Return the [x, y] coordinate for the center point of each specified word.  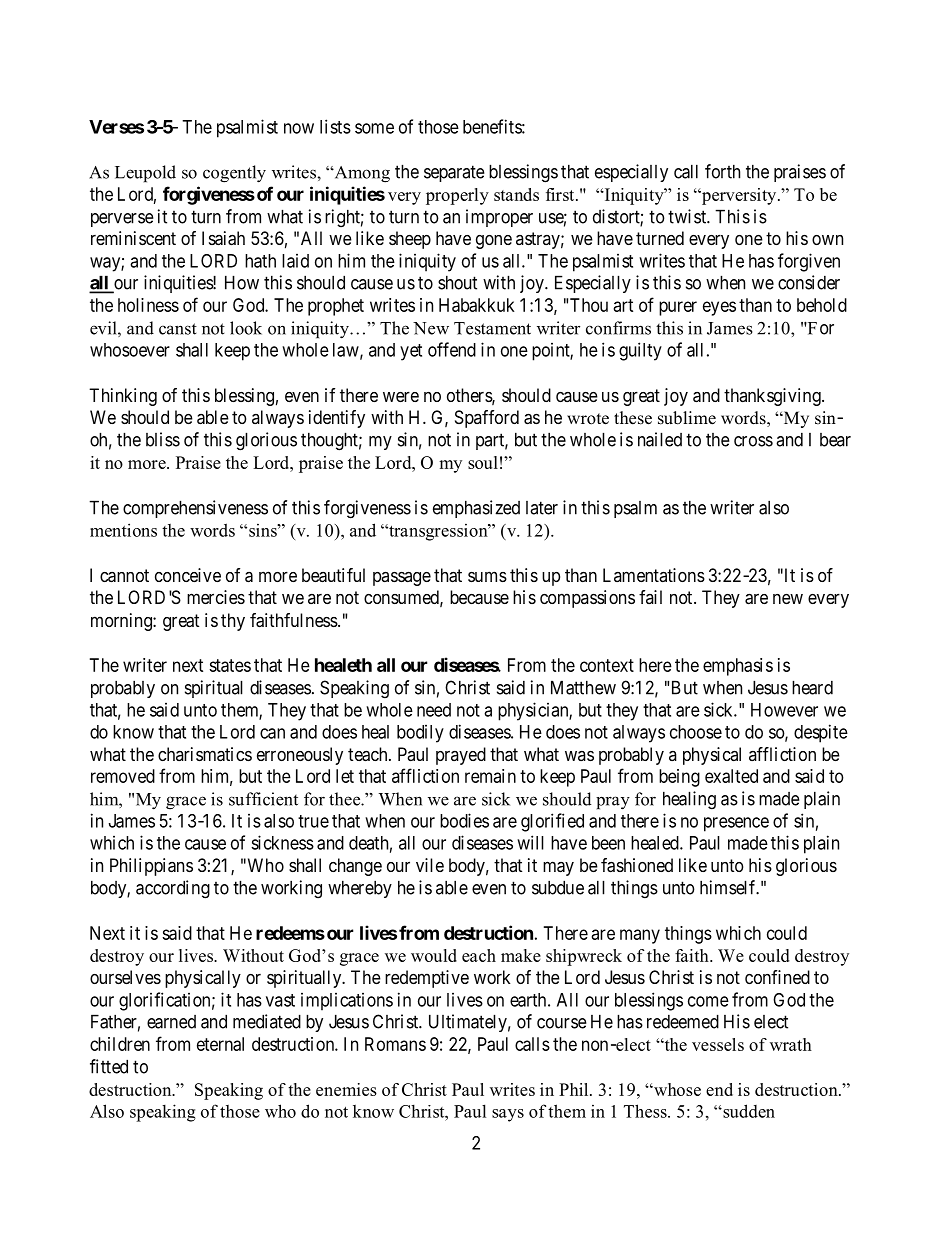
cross [753, 441]
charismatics [205, 754]
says [508, 1115]
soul [483, 462]
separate [454, 173]
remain [490, 776]
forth [722, 171]
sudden [748, 1111]
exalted [731, 776]
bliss [163, 439]
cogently [234, 174]
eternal [220, 1044]
